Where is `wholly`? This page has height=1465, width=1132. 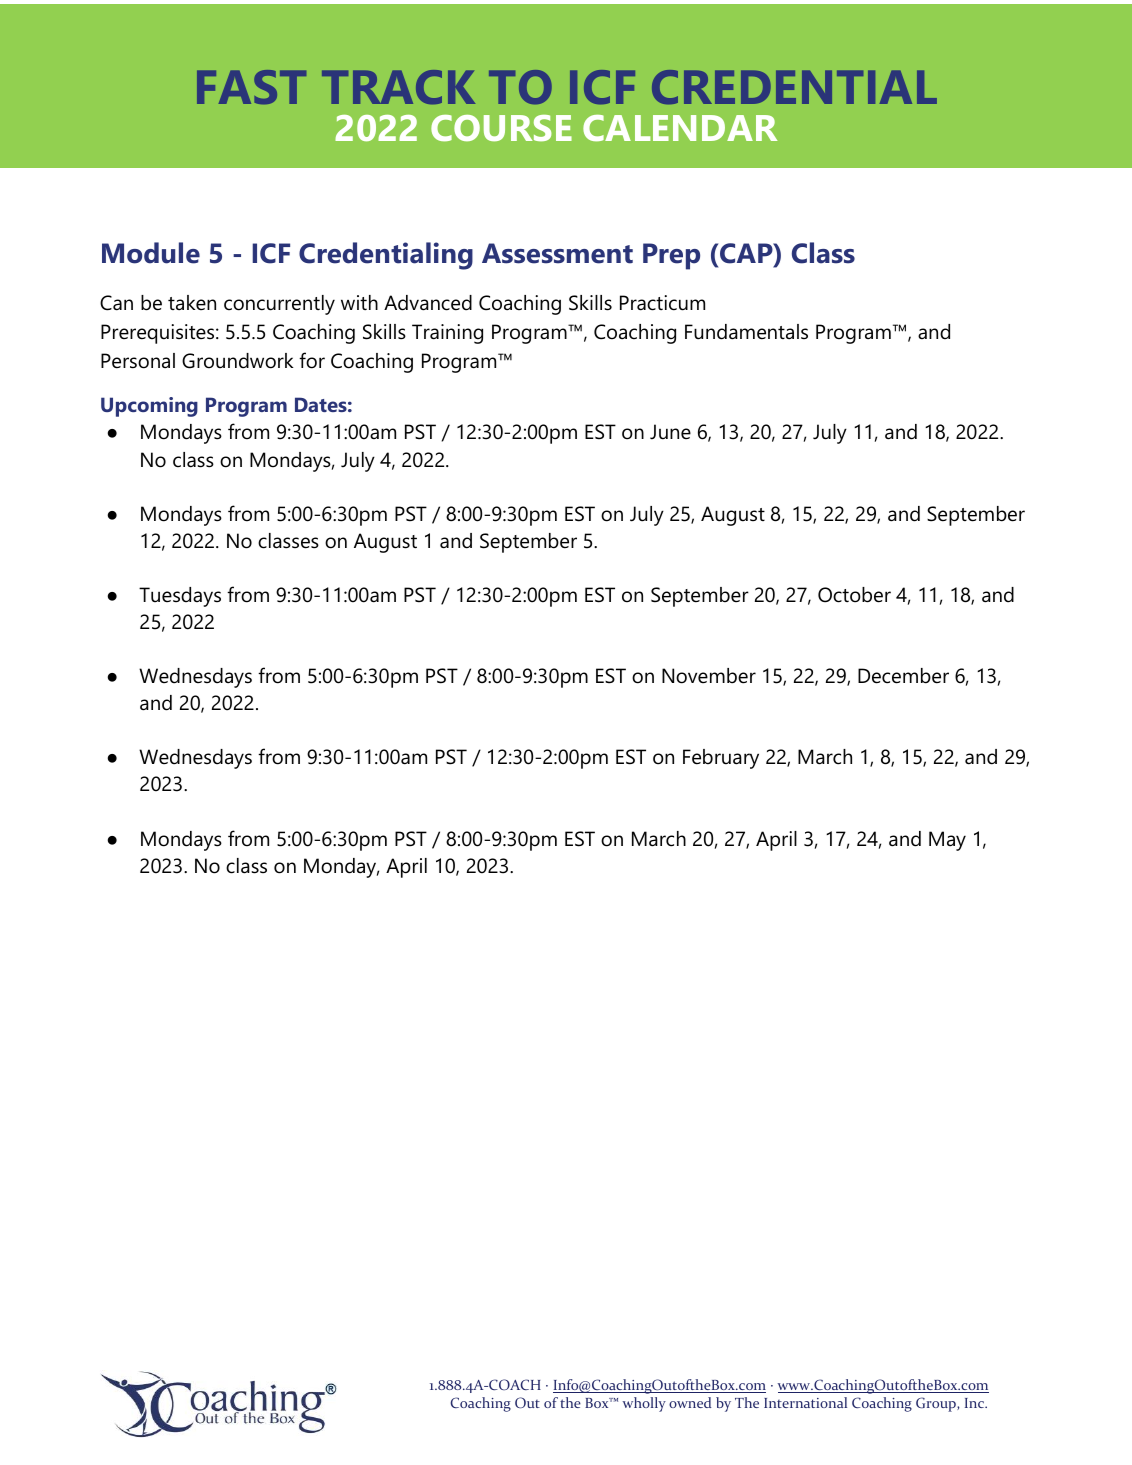
wholly is located at coordinates (644, 1404).
